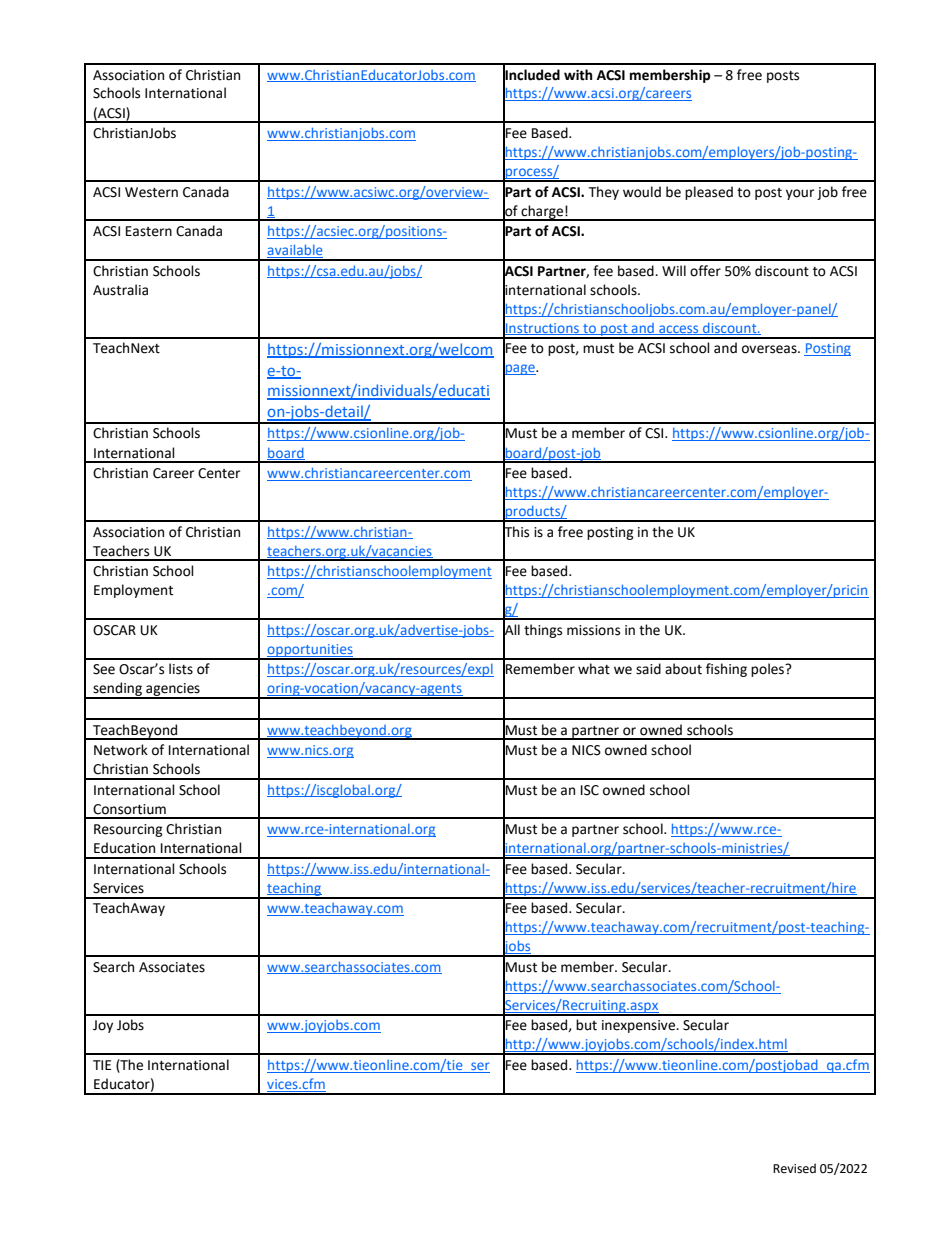  Describe the element at coordinates (151, 192) in the image. I see `Western` at that location.
